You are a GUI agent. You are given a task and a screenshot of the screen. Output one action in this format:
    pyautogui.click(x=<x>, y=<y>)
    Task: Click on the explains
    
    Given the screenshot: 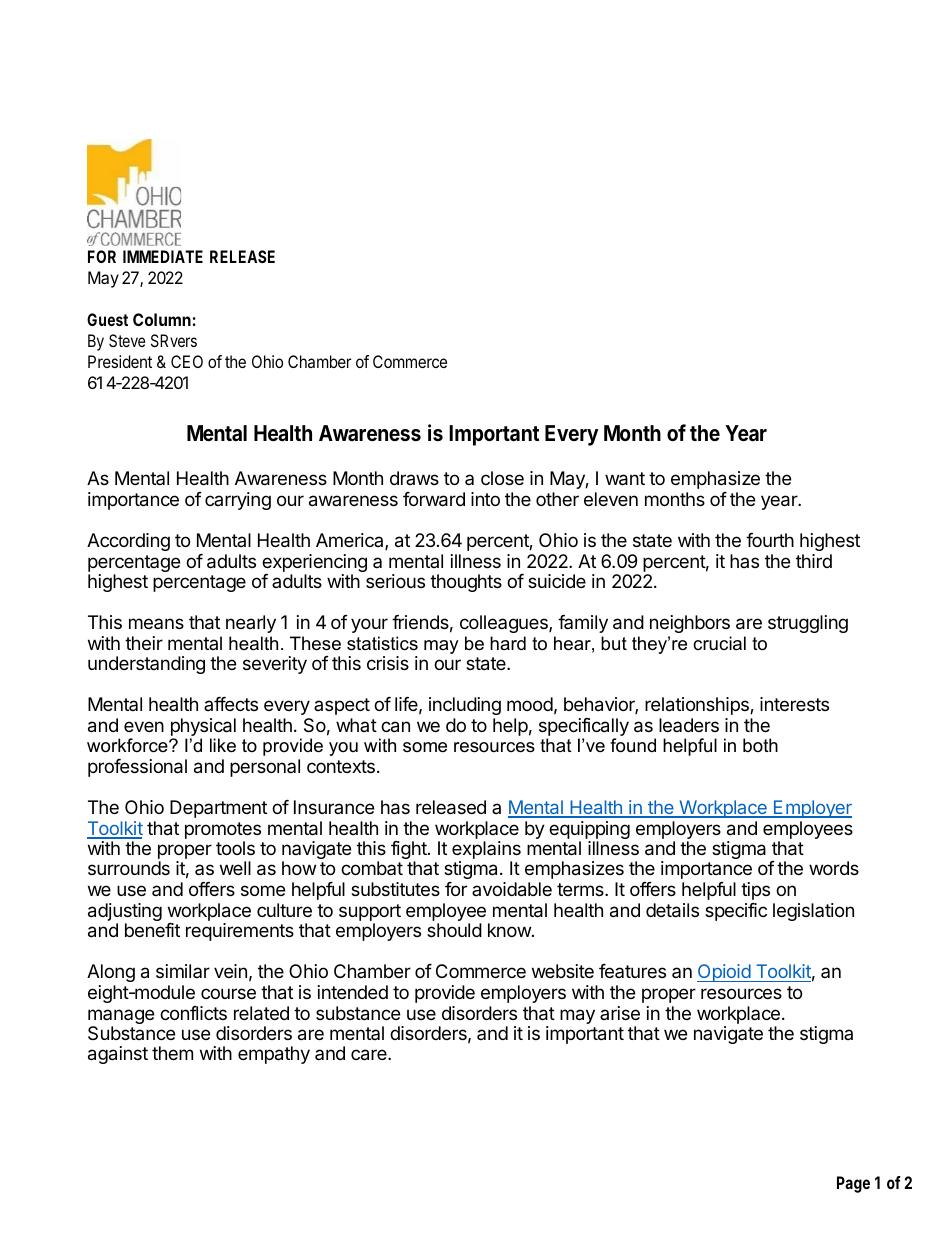 What is the action you would take?
    pyautogui.click(x=486, y=851)
